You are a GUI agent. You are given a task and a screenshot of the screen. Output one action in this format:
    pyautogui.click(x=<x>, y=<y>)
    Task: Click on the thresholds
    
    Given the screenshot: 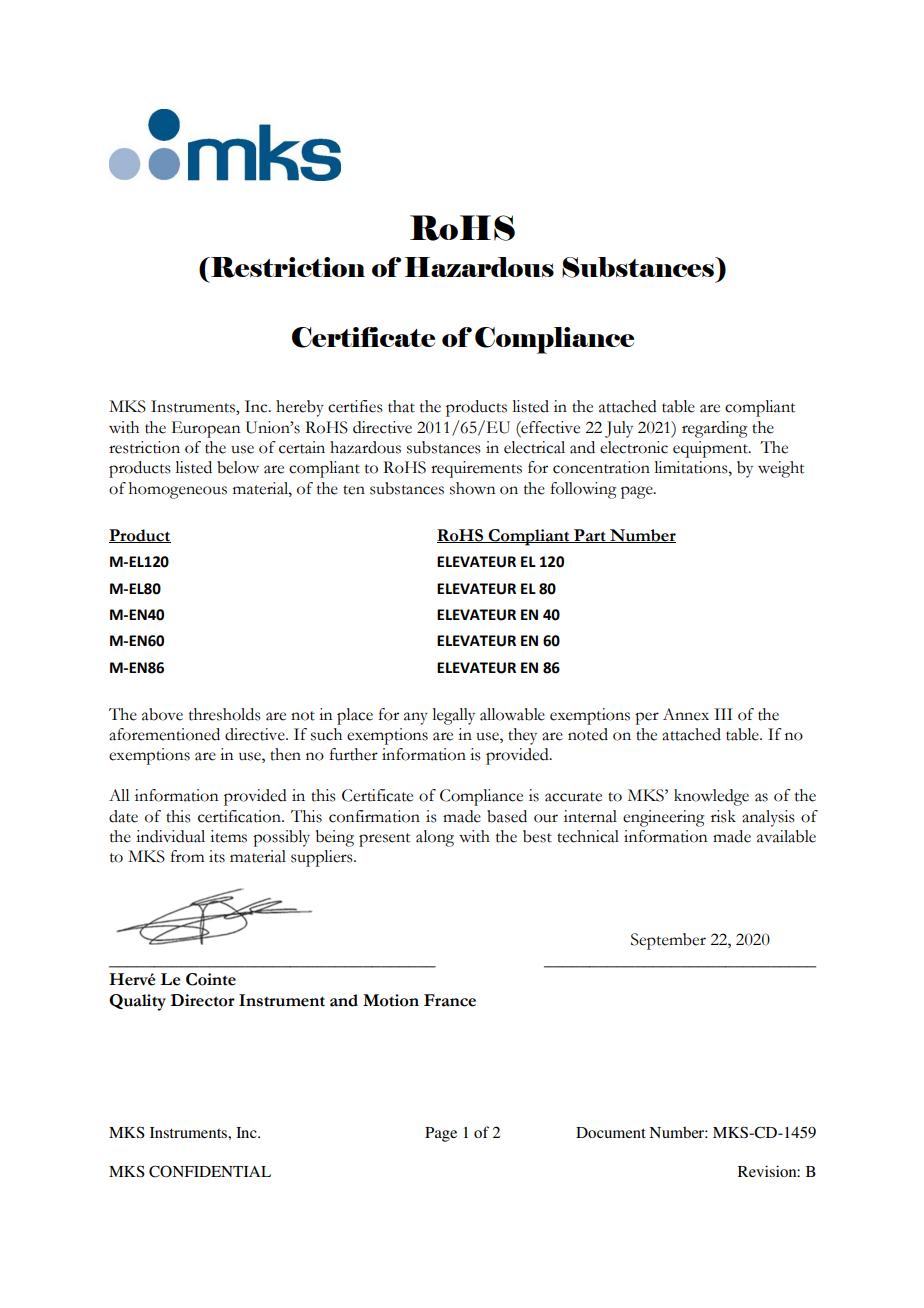 What is the action you would take?
    pyautogui.click(x=225, y=714)
